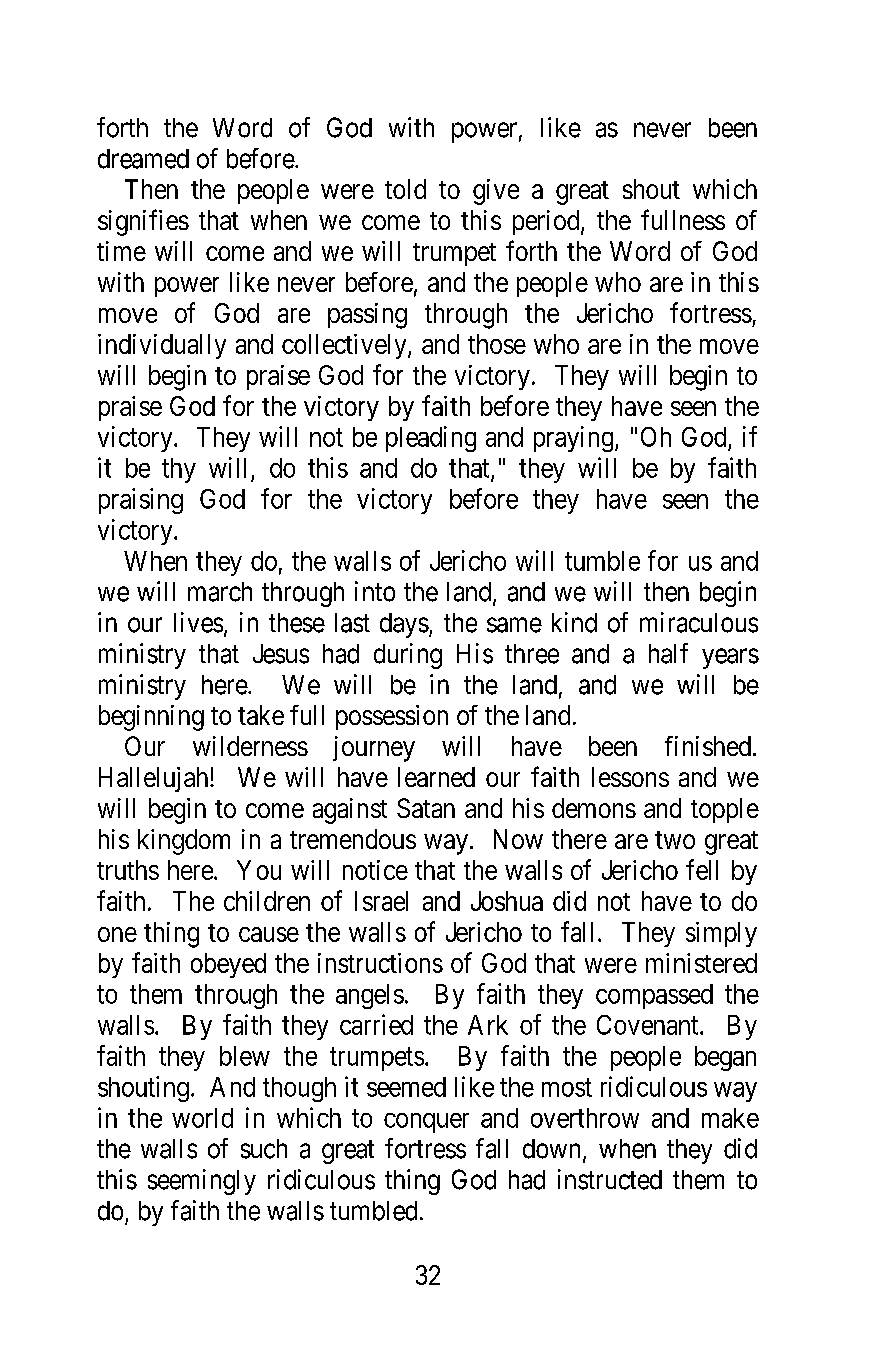 Image resolution: width=887 pixels, height=1372 pixels. What do you see at coordinates (668, 653) in the image?
I see `half` at bounding box center [668, 653].
